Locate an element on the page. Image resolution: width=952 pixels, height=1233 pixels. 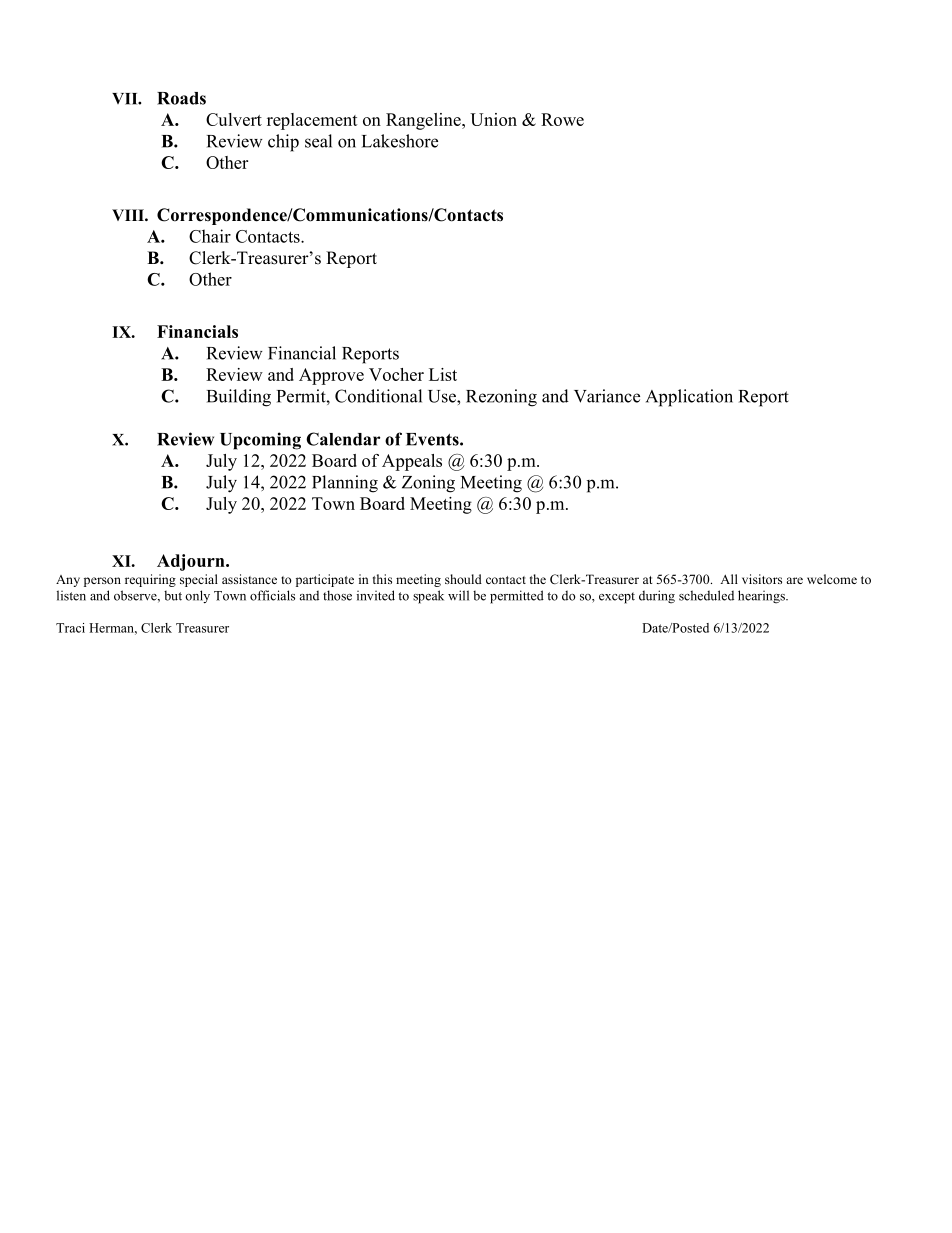
Rowe is located at coordinates (562, 119).
